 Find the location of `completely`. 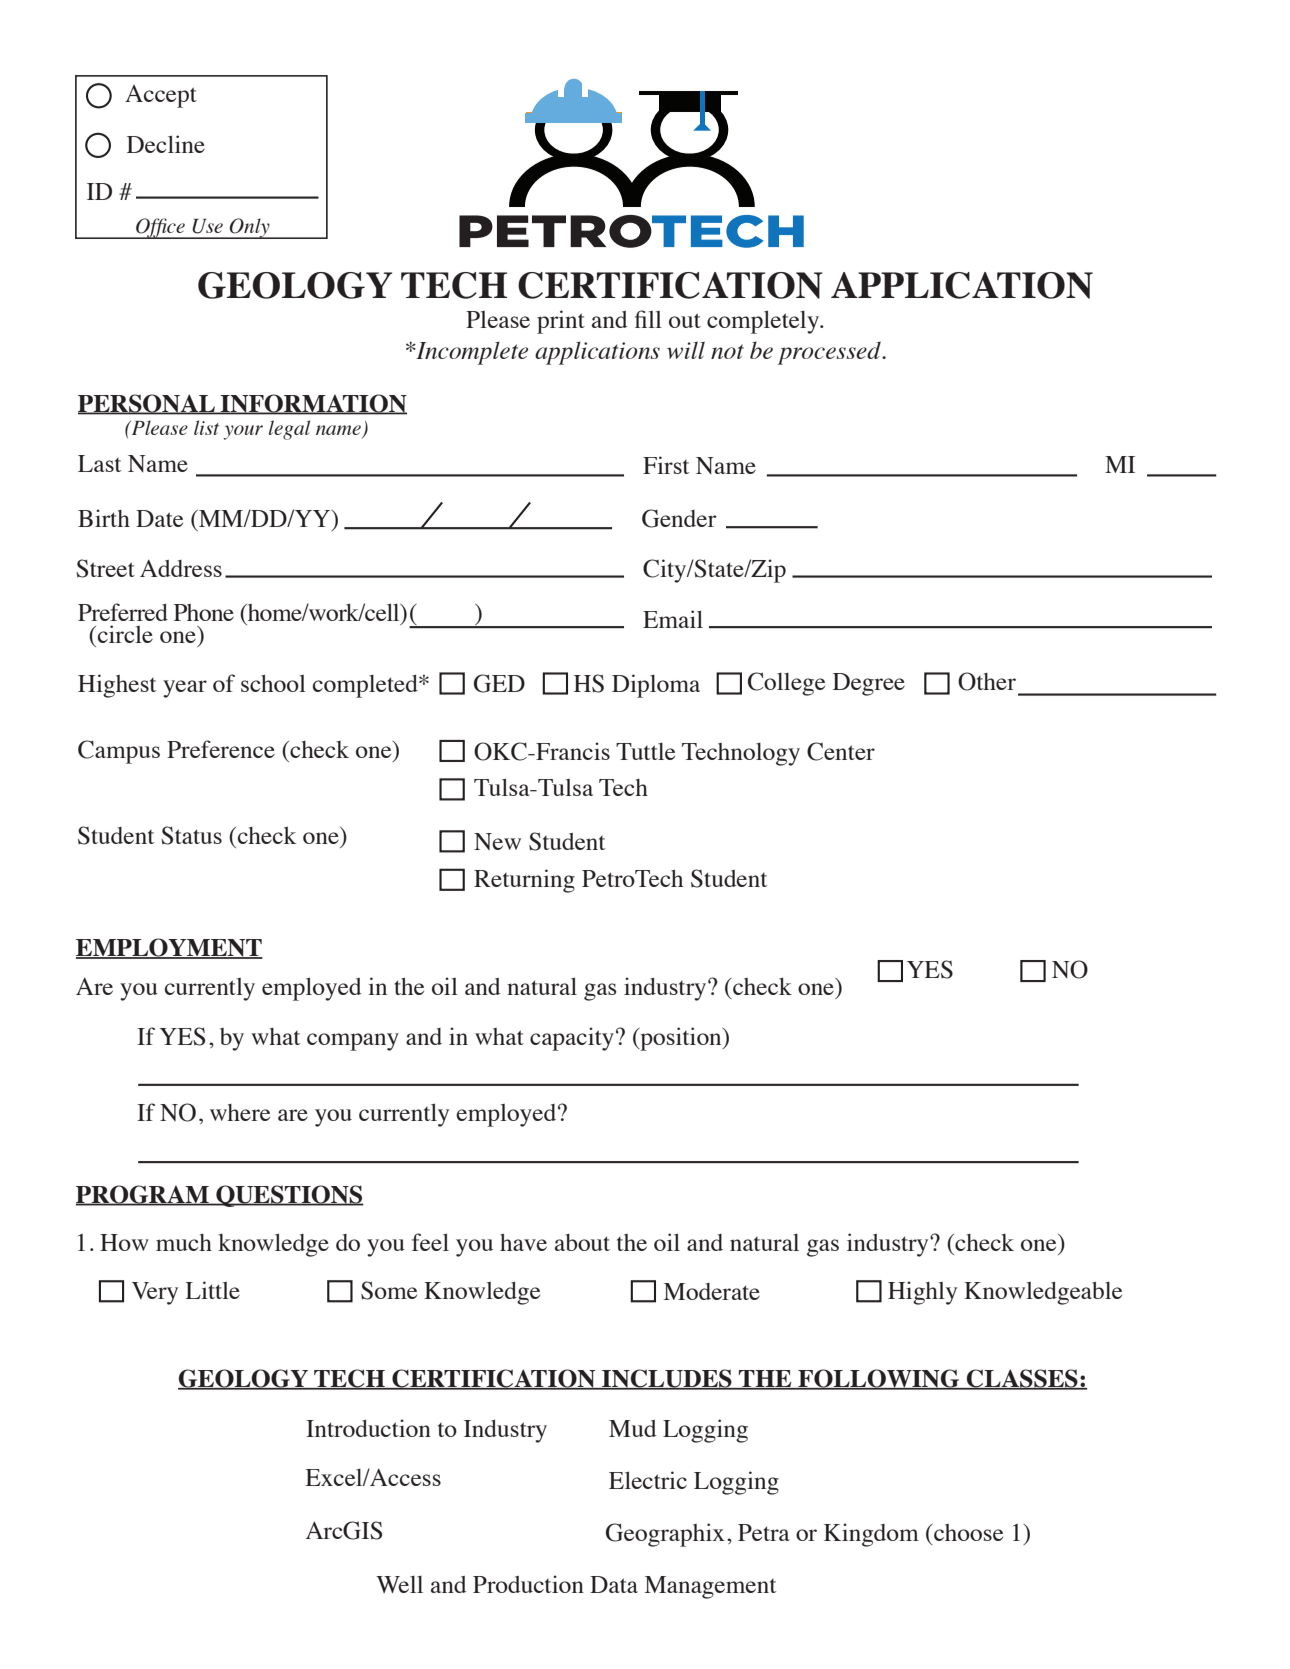

completely is located at coordinates (764, 322).
